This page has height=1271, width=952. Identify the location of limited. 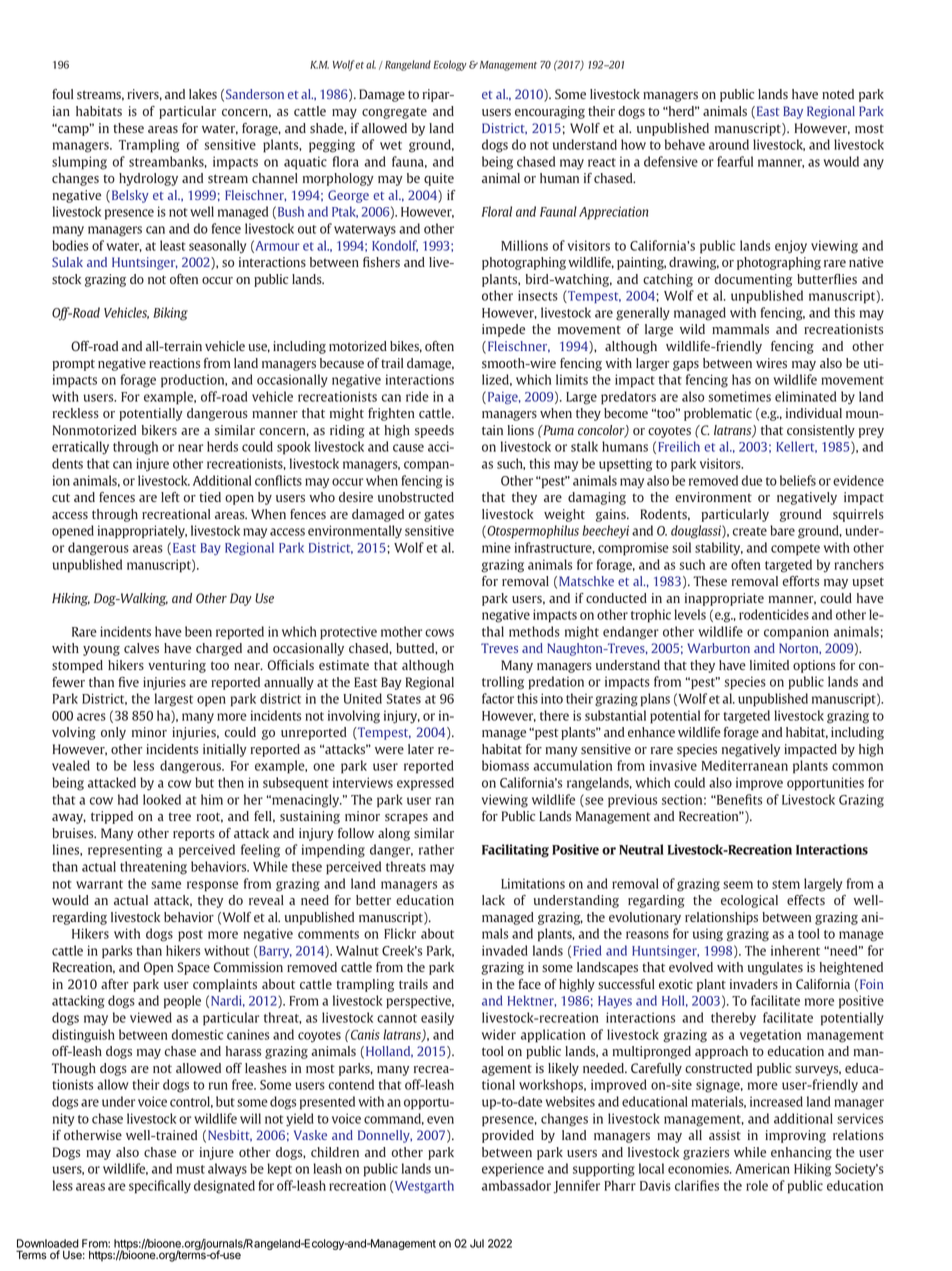
(769, 665).
